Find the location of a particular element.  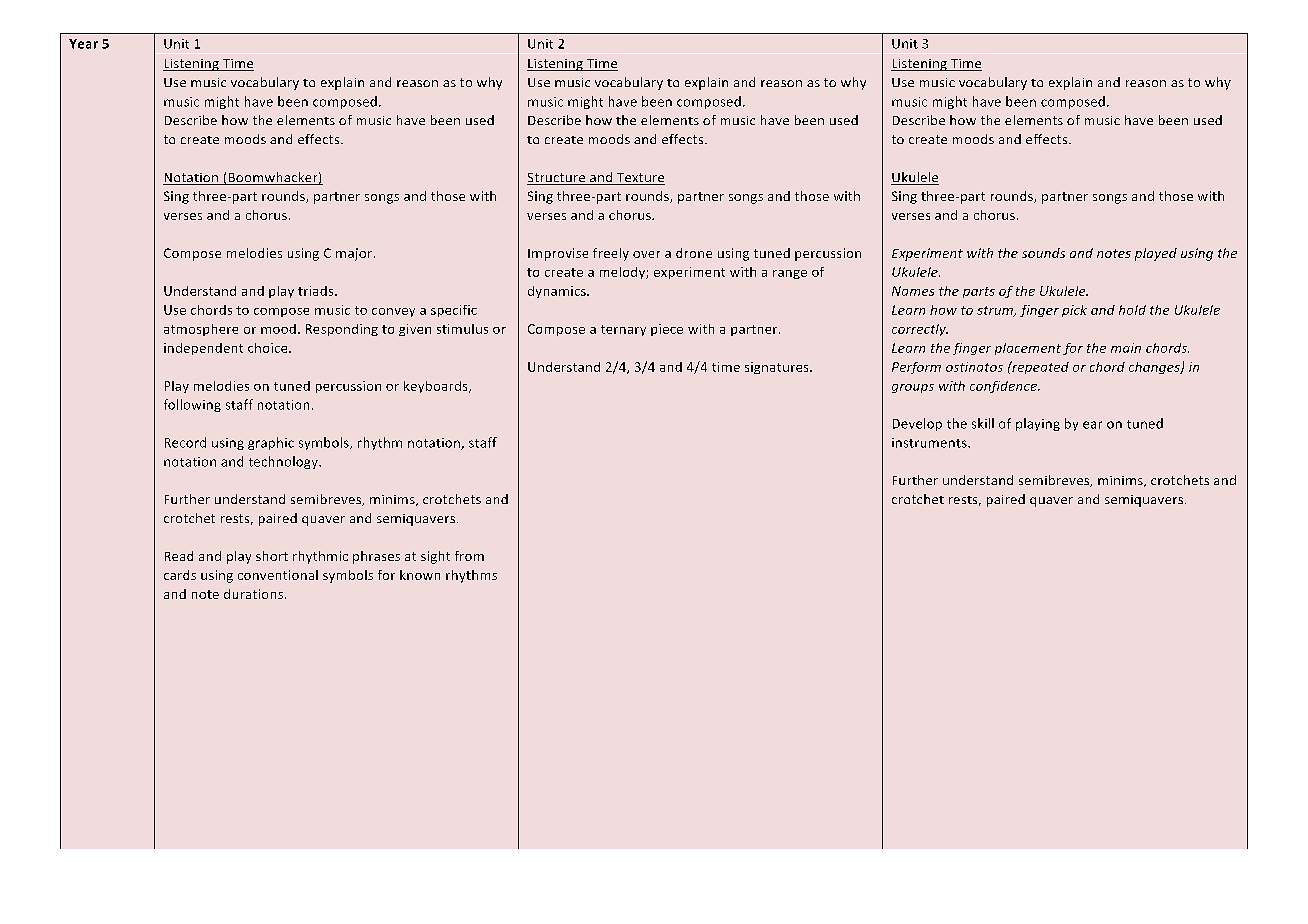

keyboards is located at coordinates (437, 387).
